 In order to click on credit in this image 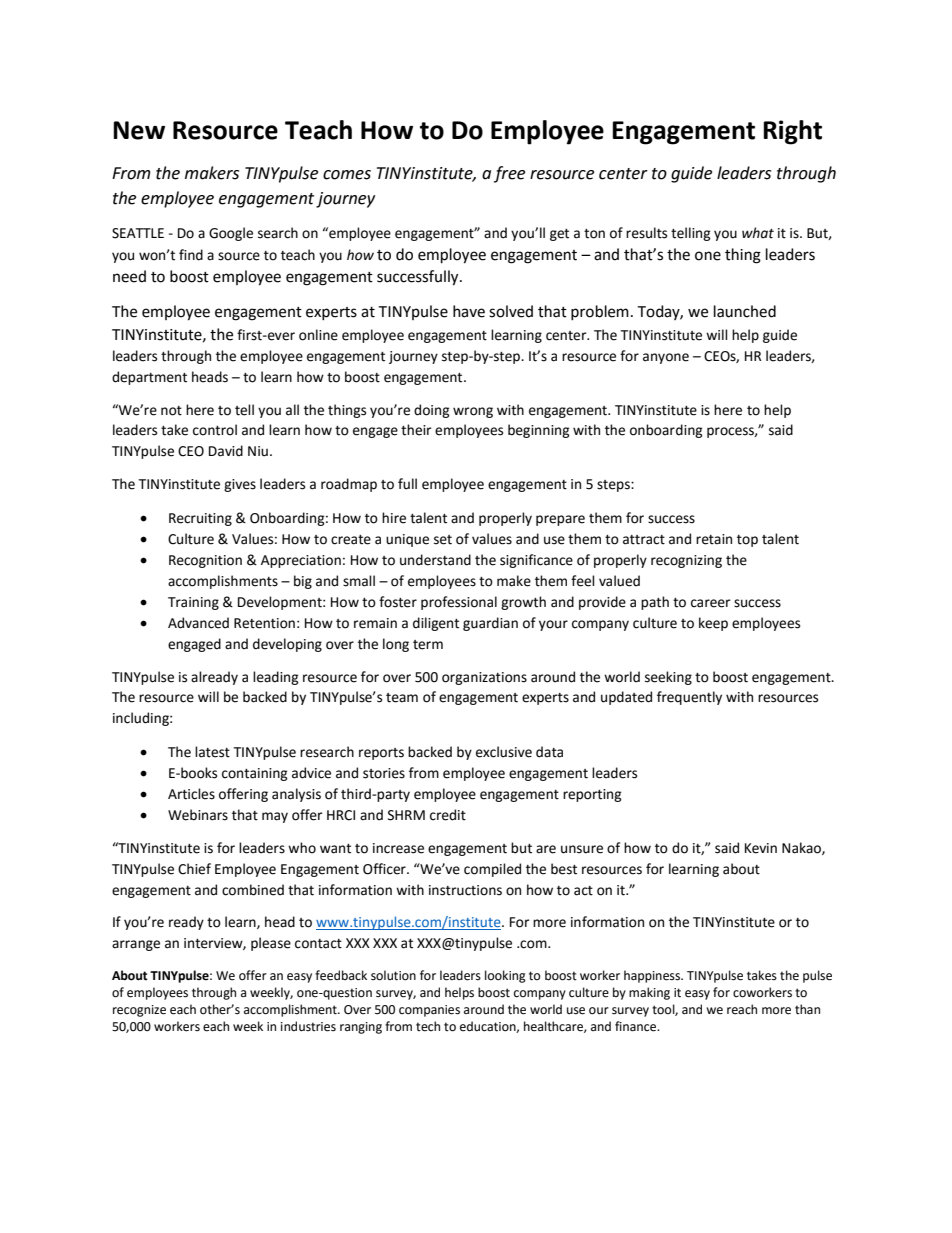, I will do `click(448, 815)`.
